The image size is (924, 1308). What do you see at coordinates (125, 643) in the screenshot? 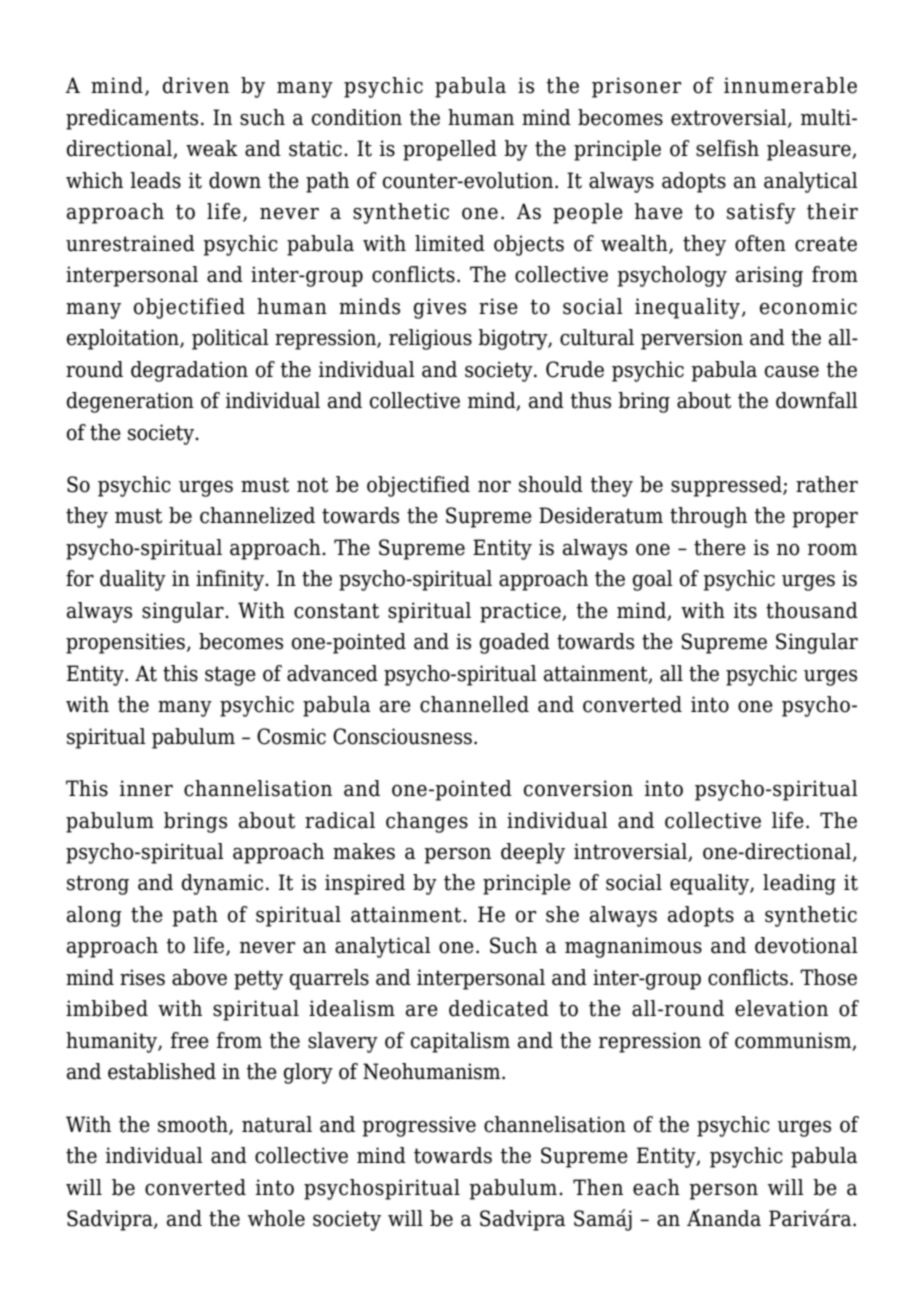
I see `propensities` at bounding box center [125, 643].
